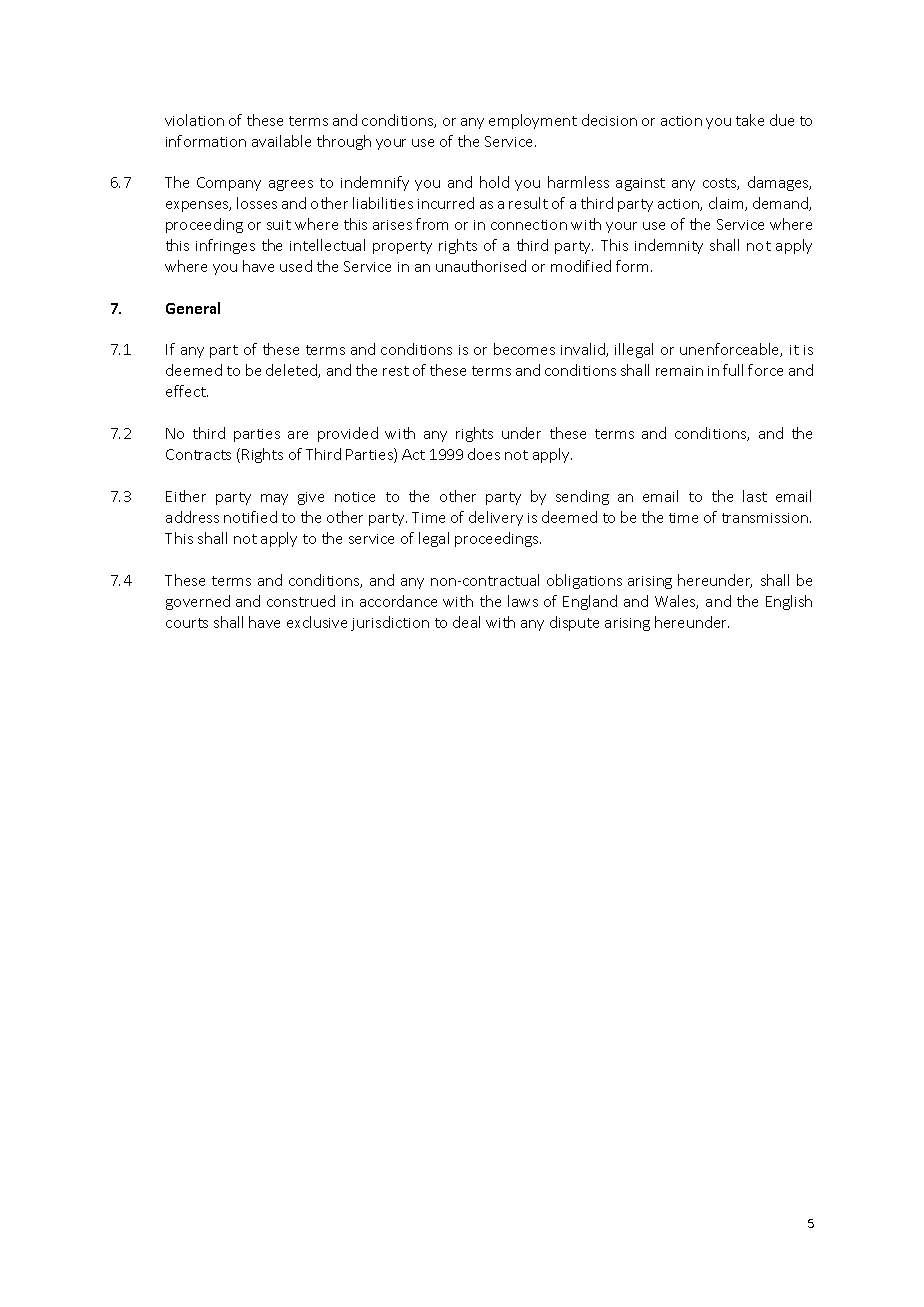 Image resolution: width=924 pixels, height=1307 pixels. What do you see at coordinates (750, 120) in the document?
I see `take` at bounding box center [750, 120].
